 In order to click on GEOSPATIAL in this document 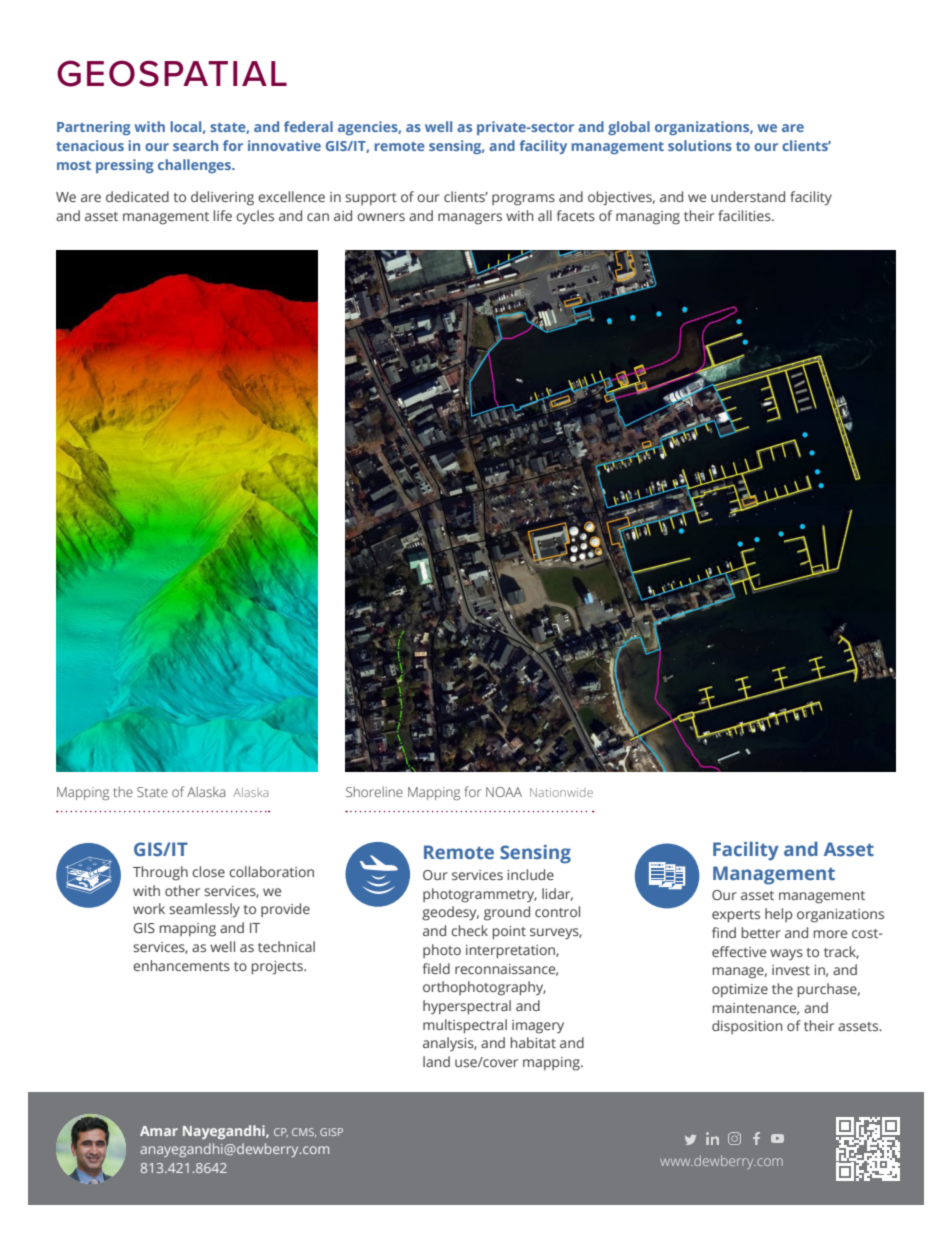, I will do `click(172, 73)`.
